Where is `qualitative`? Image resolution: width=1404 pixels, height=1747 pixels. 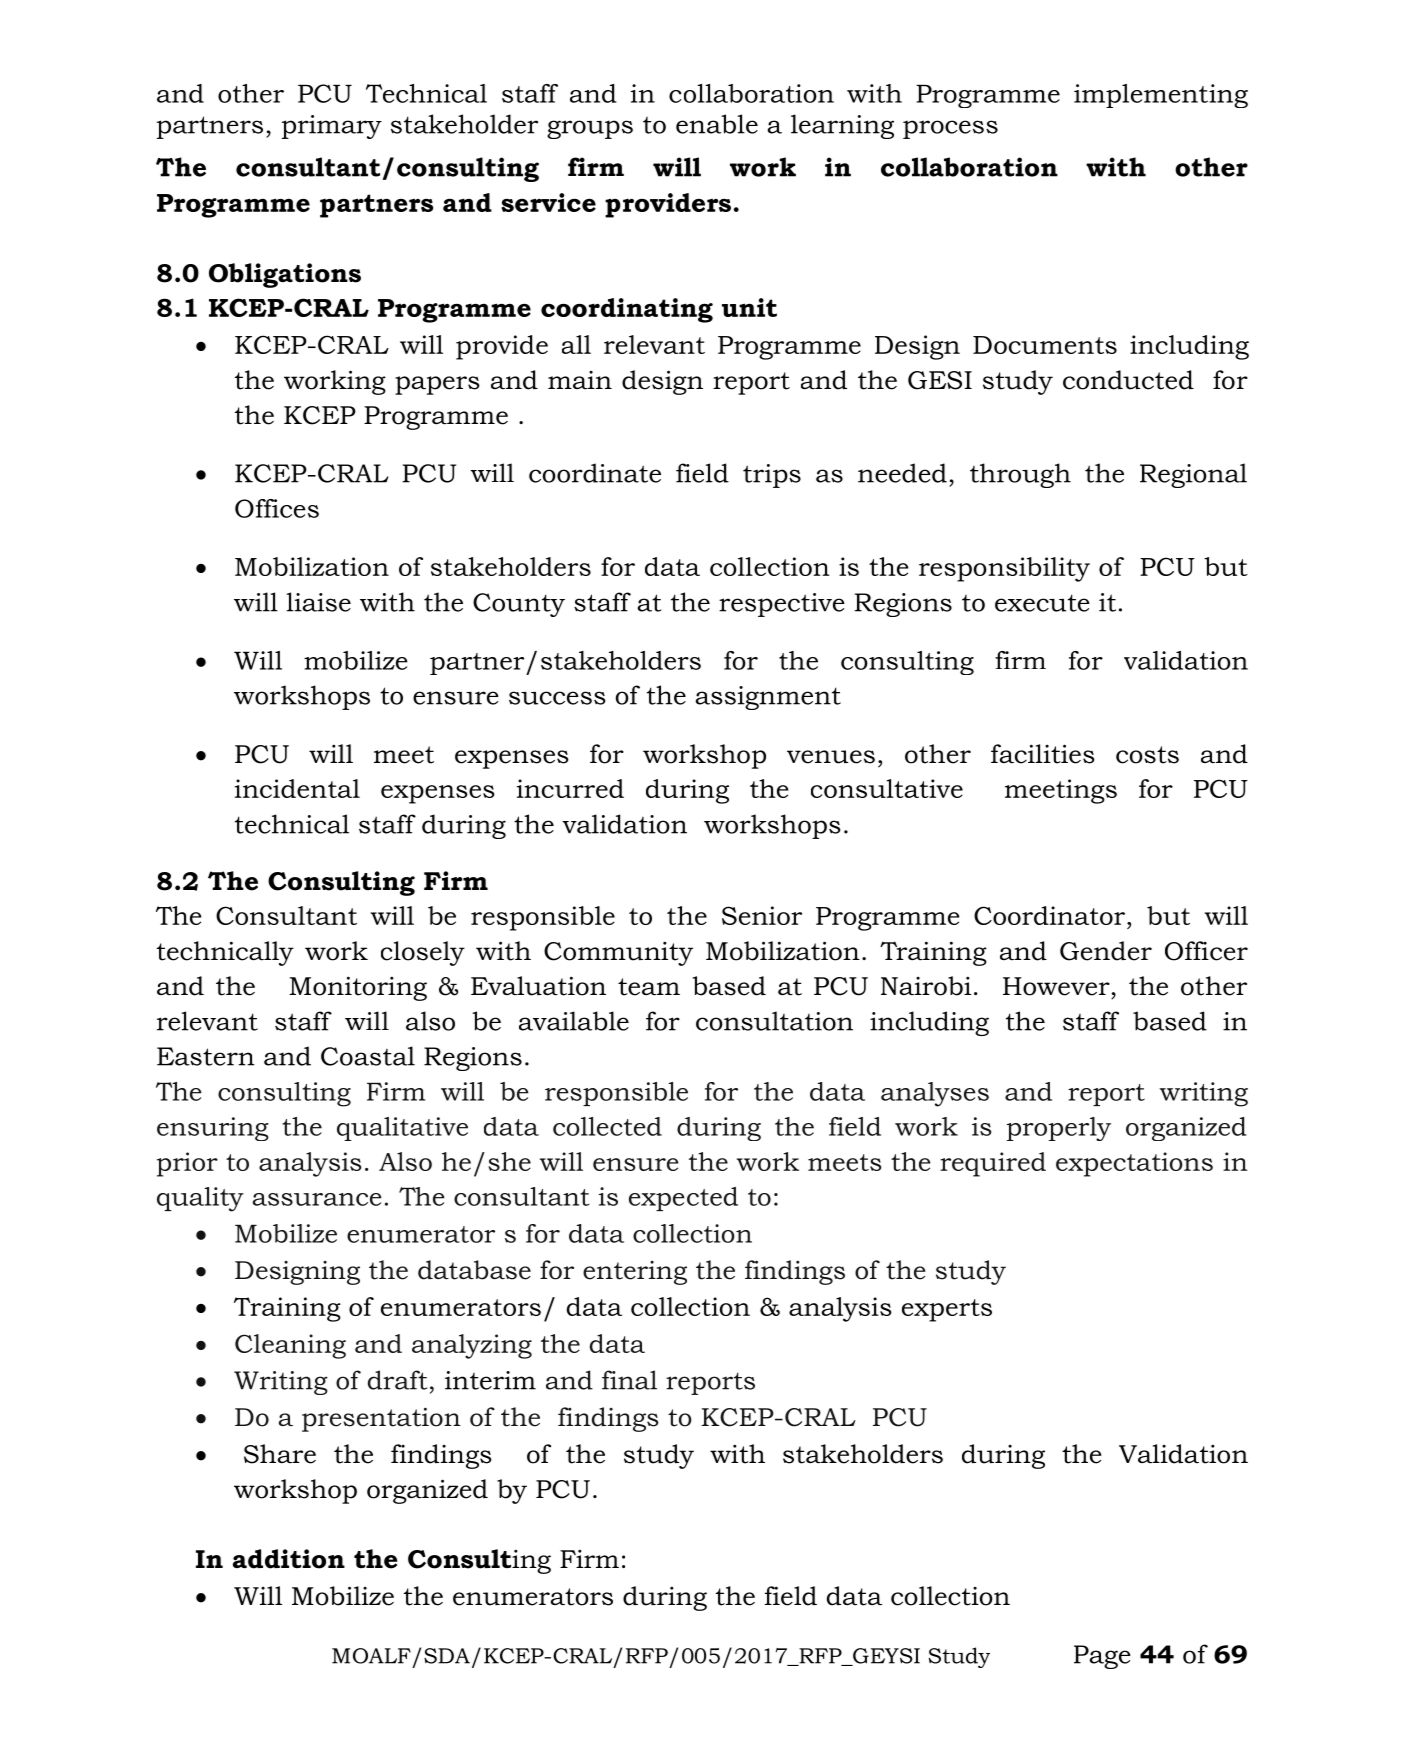 qualitative is located at coordinates (402, 1129).
